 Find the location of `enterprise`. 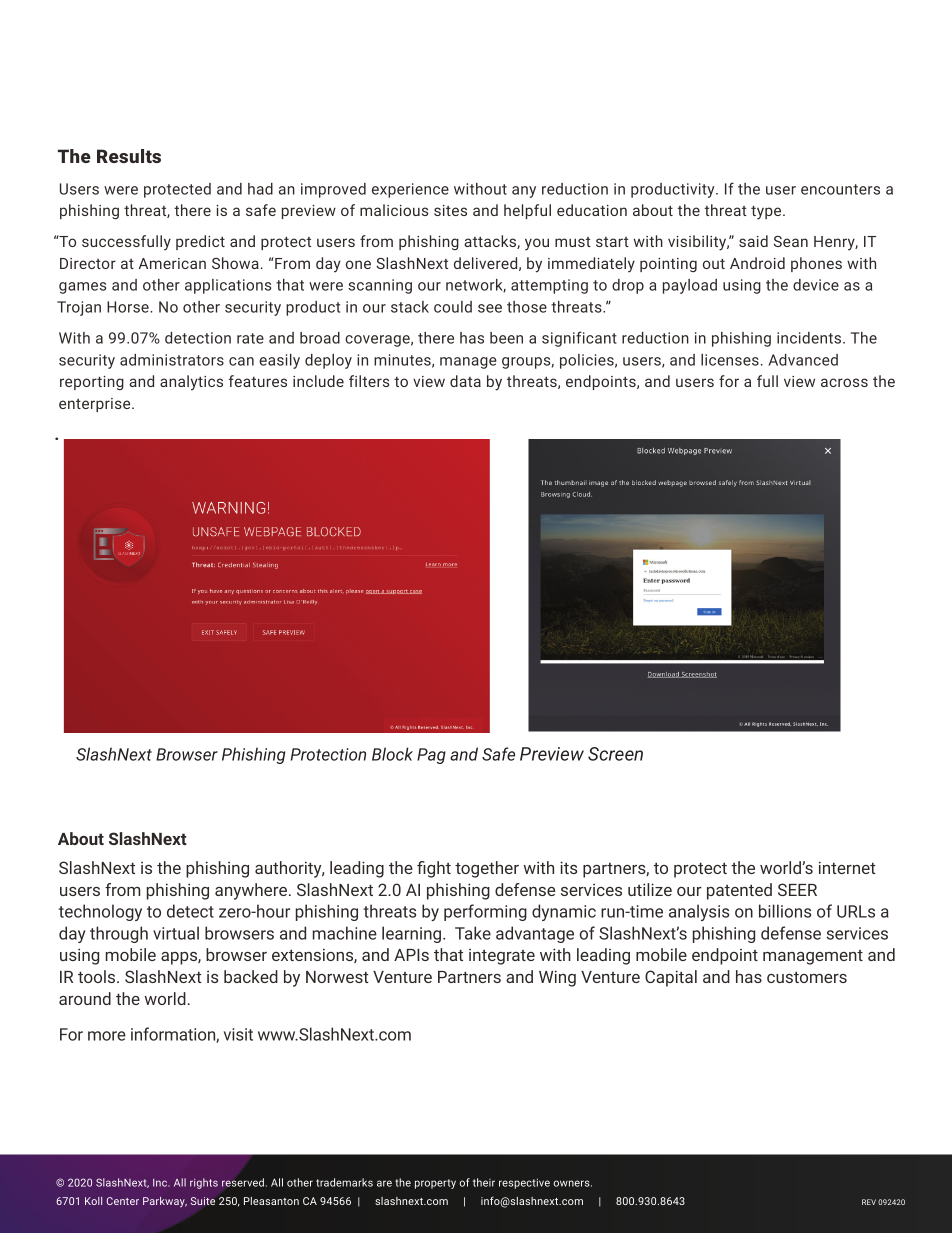

enterprise is located at coordinates (96, 405).
